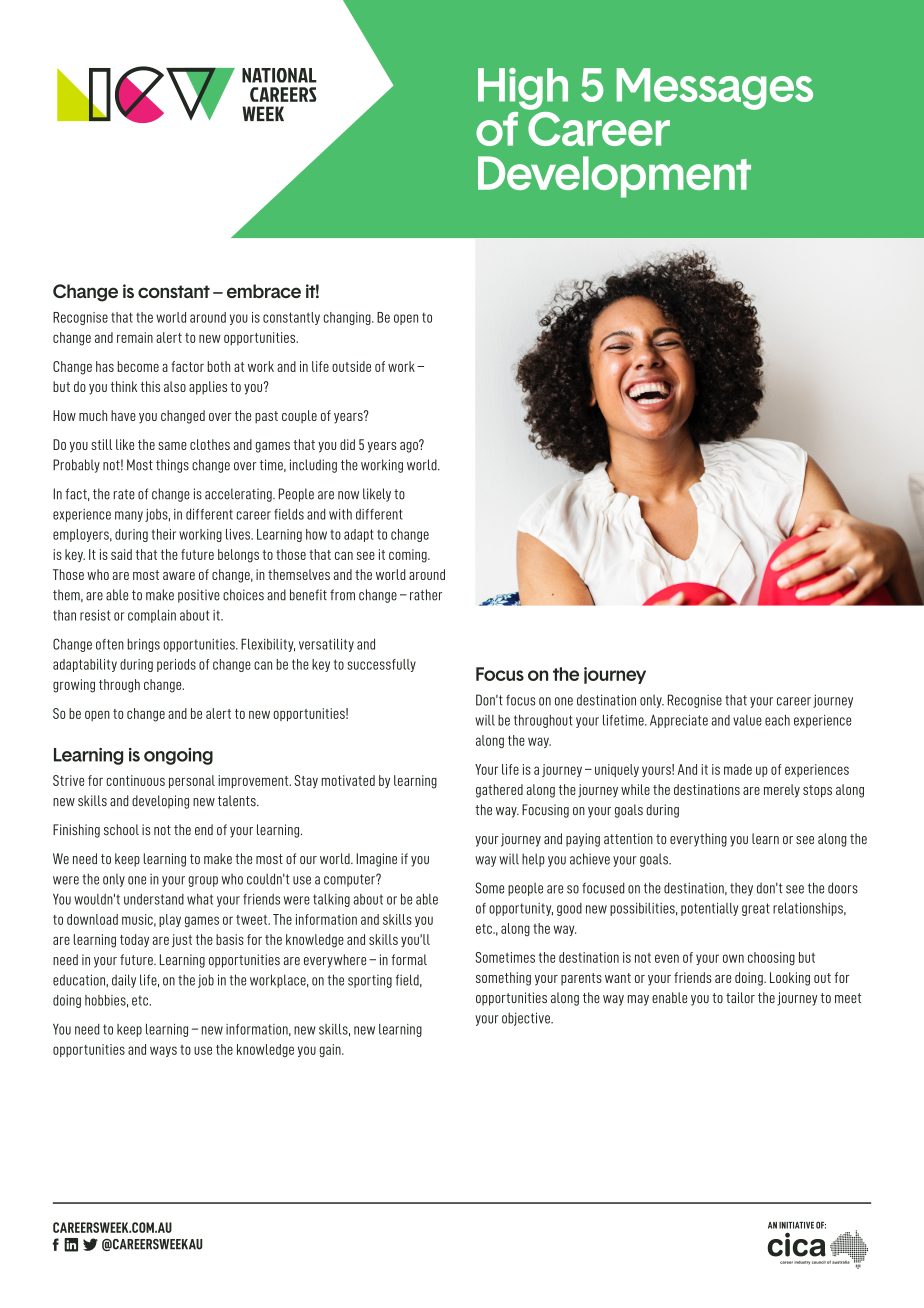 This screenshot has width=924, height=1308. I want to click on value, so click(747, 720).
